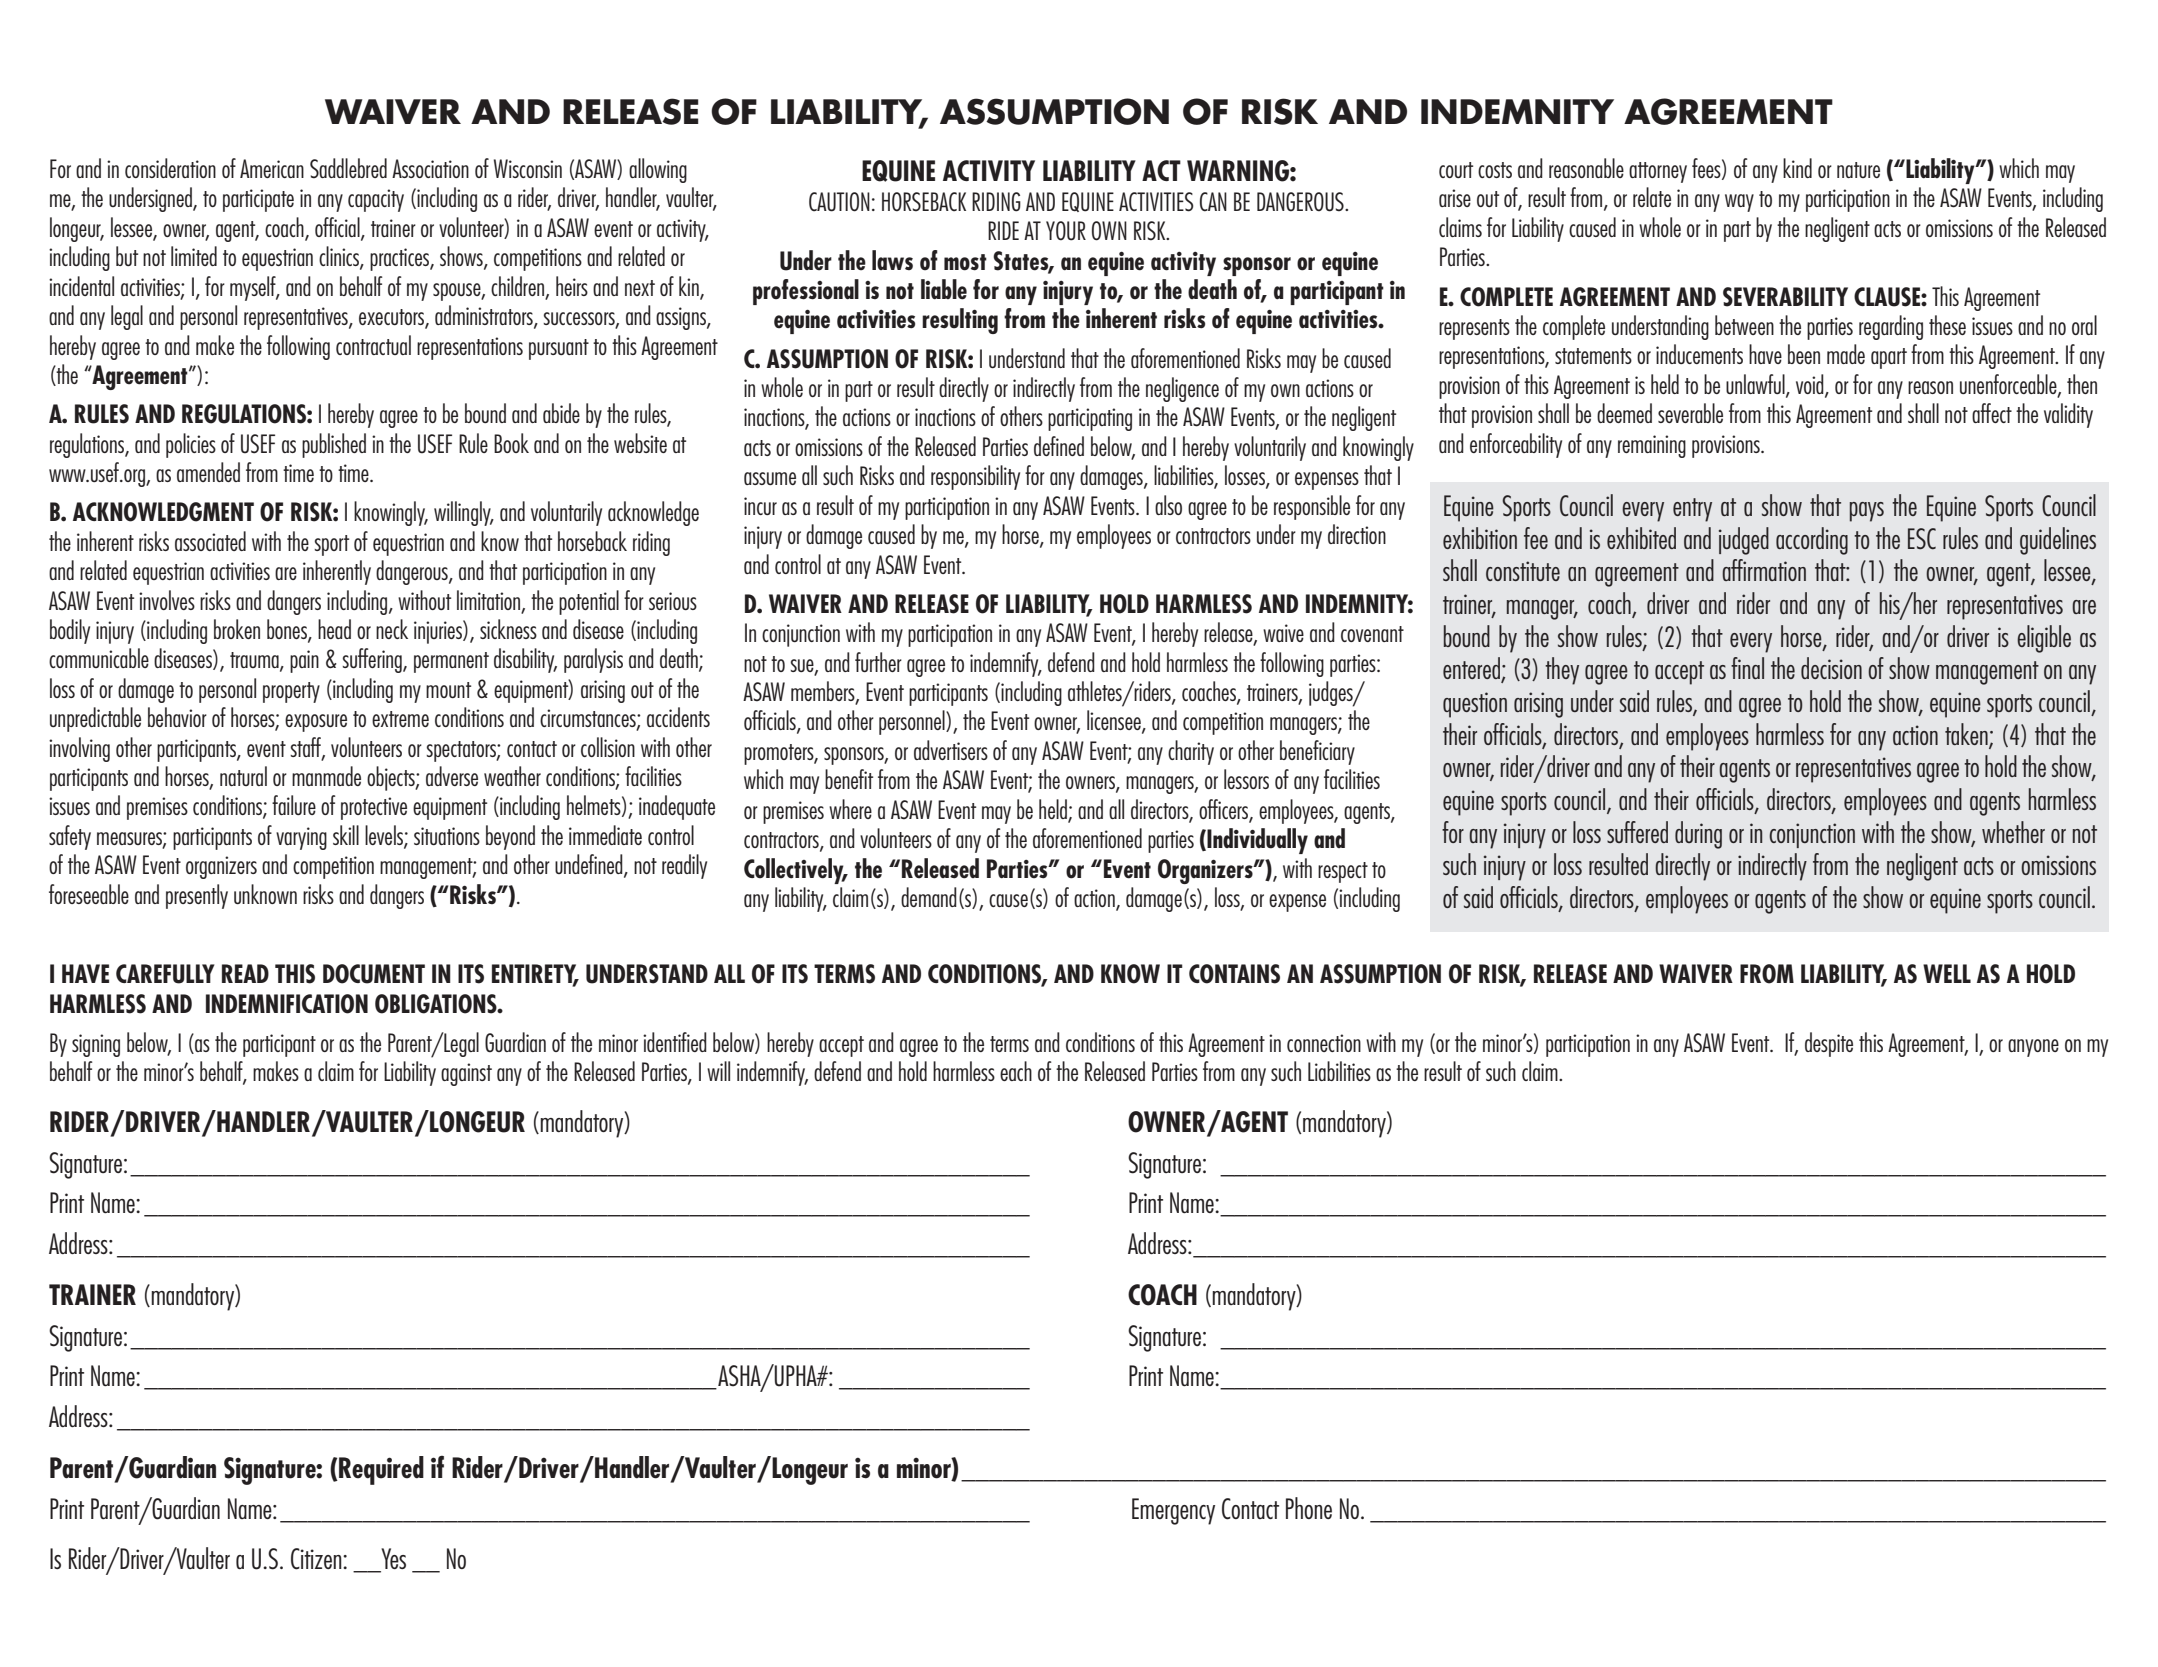 The image size is (2158, 1667). Describe the element at coordinates (1173, 1511) in the page. I see `Emergency` at that location.
